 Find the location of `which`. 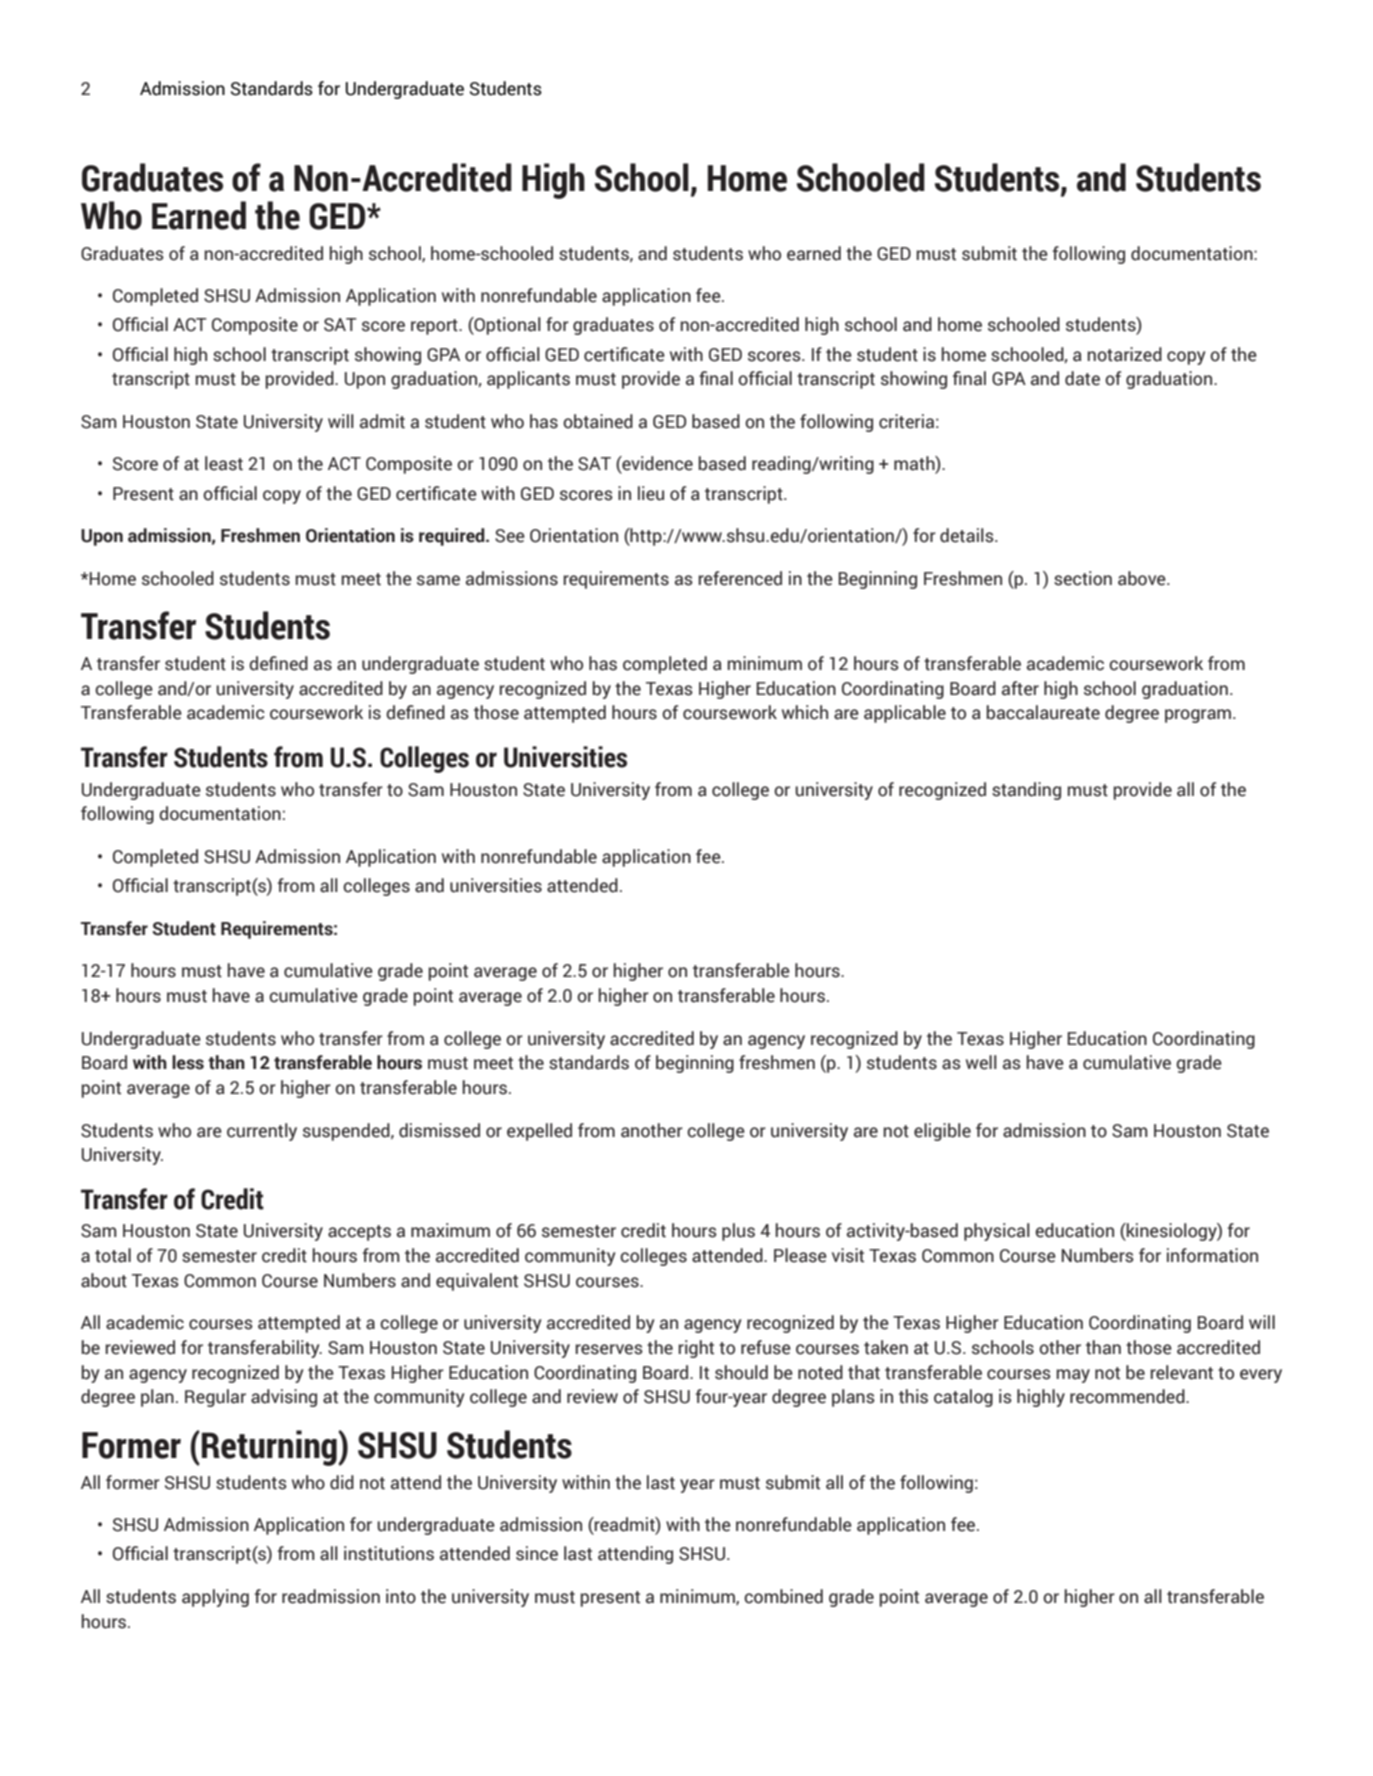

which is located at coordinates (805, 712).
